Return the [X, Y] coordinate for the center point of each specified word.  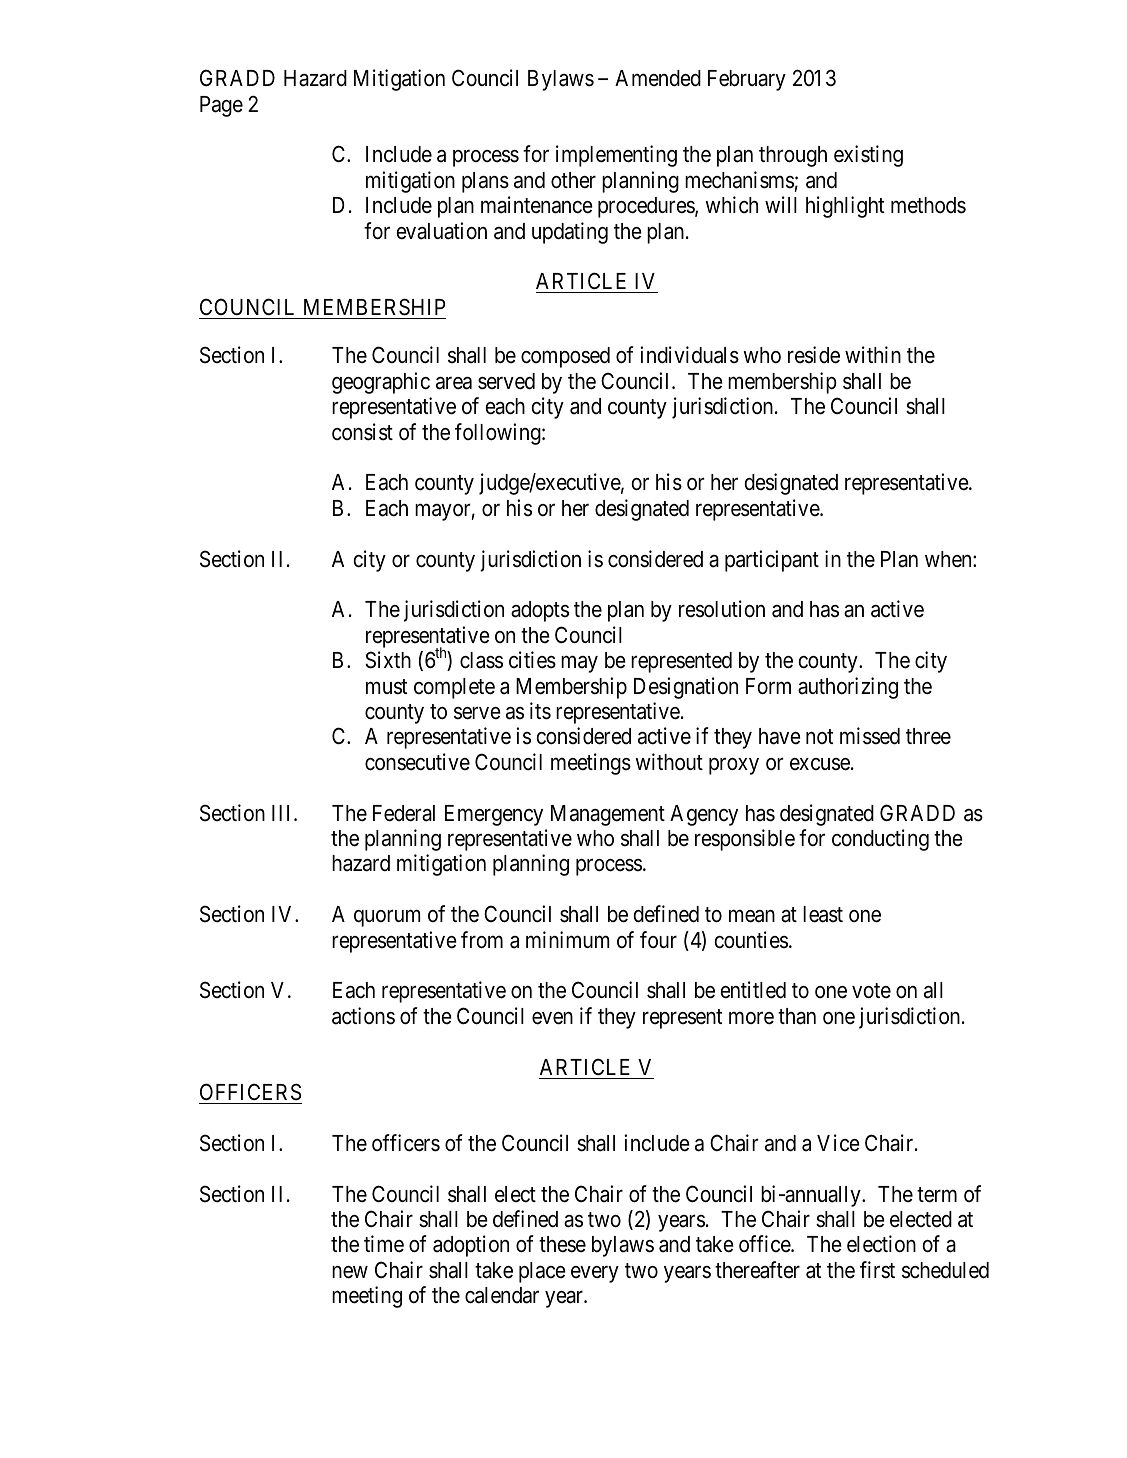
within [873, 354]
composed [565, 357]
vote [871, 991]
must [386, 687]
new [350, 1272]
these [562, 1244]
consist [362, 432]
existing [868, 156]
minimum [567, 939]
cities [532, 660]
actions [363, 1016]
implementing [616, 156]
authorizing [848, 688]
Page [221, 106]
